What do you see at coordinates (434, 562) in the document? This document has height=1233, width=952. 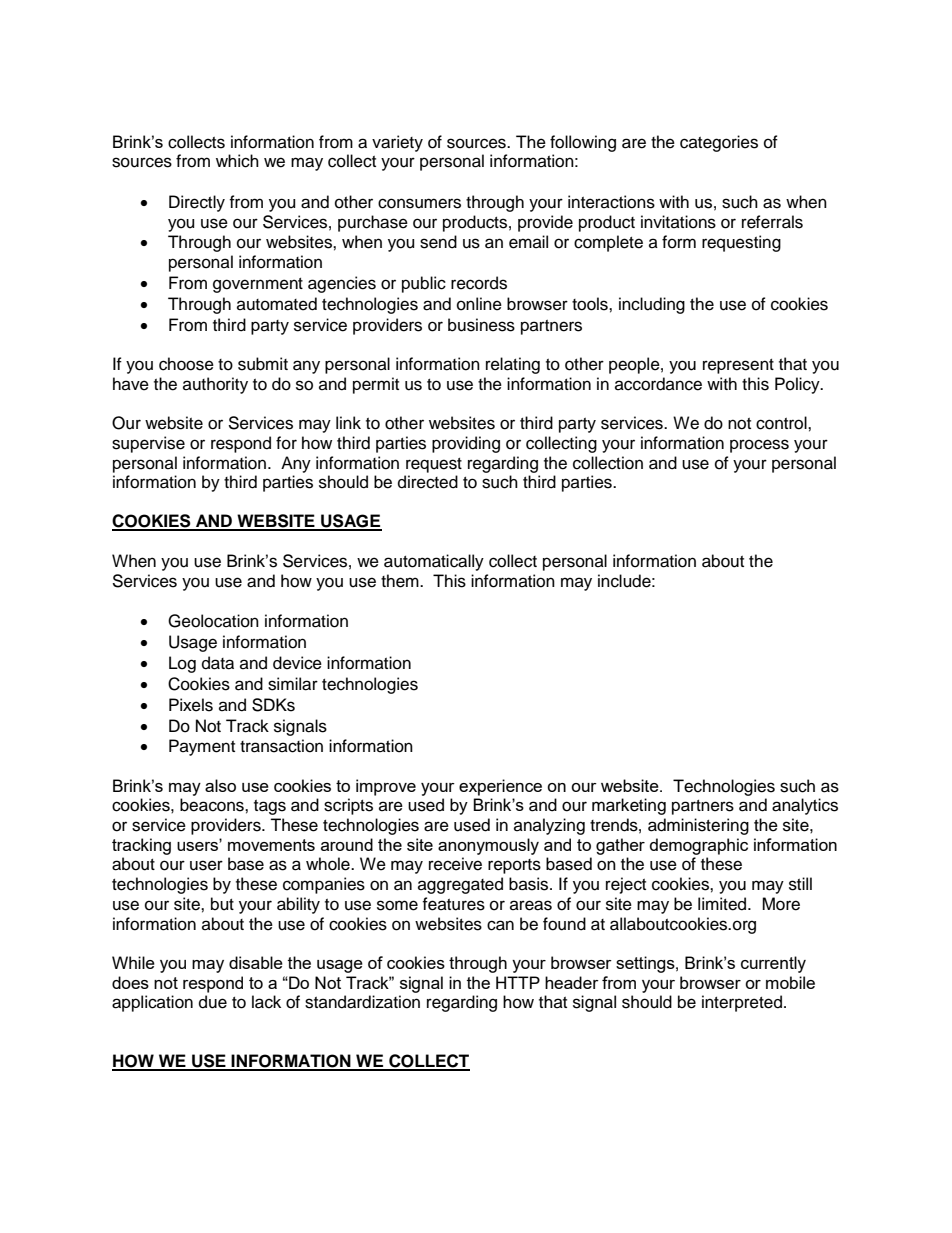 I see `automatically` at bounding box center [434, 562].
